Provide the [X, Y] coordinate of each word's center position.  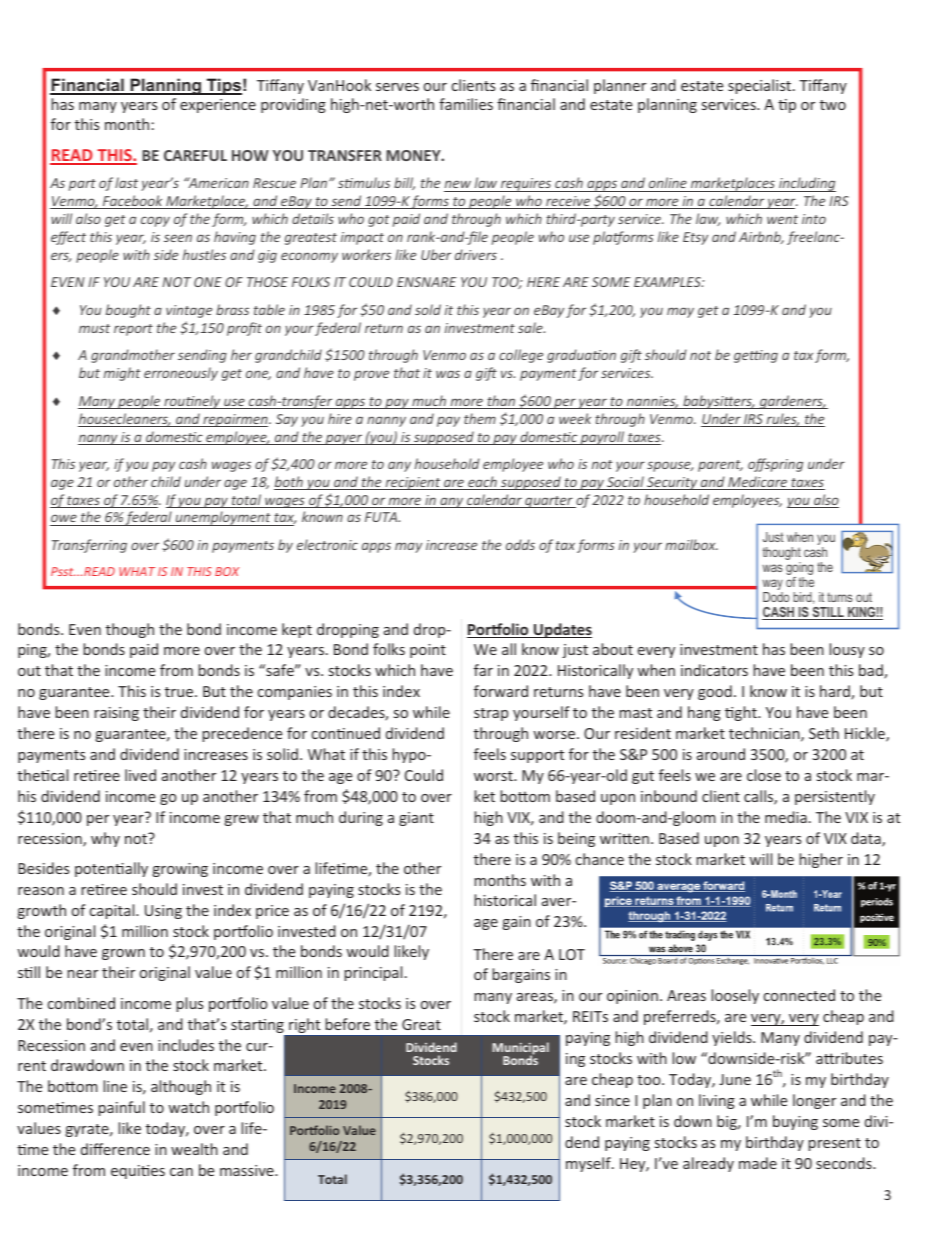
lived [140, 775]
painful [121, 1108]
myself [589, 1164]
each [482, 483]
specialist [761, 86]
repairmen [235, 420]
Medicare [757, 483]
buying [795, 1122]
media [786, 817]
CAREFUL [195, 155]
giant [416, 819]
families [466, 104]
